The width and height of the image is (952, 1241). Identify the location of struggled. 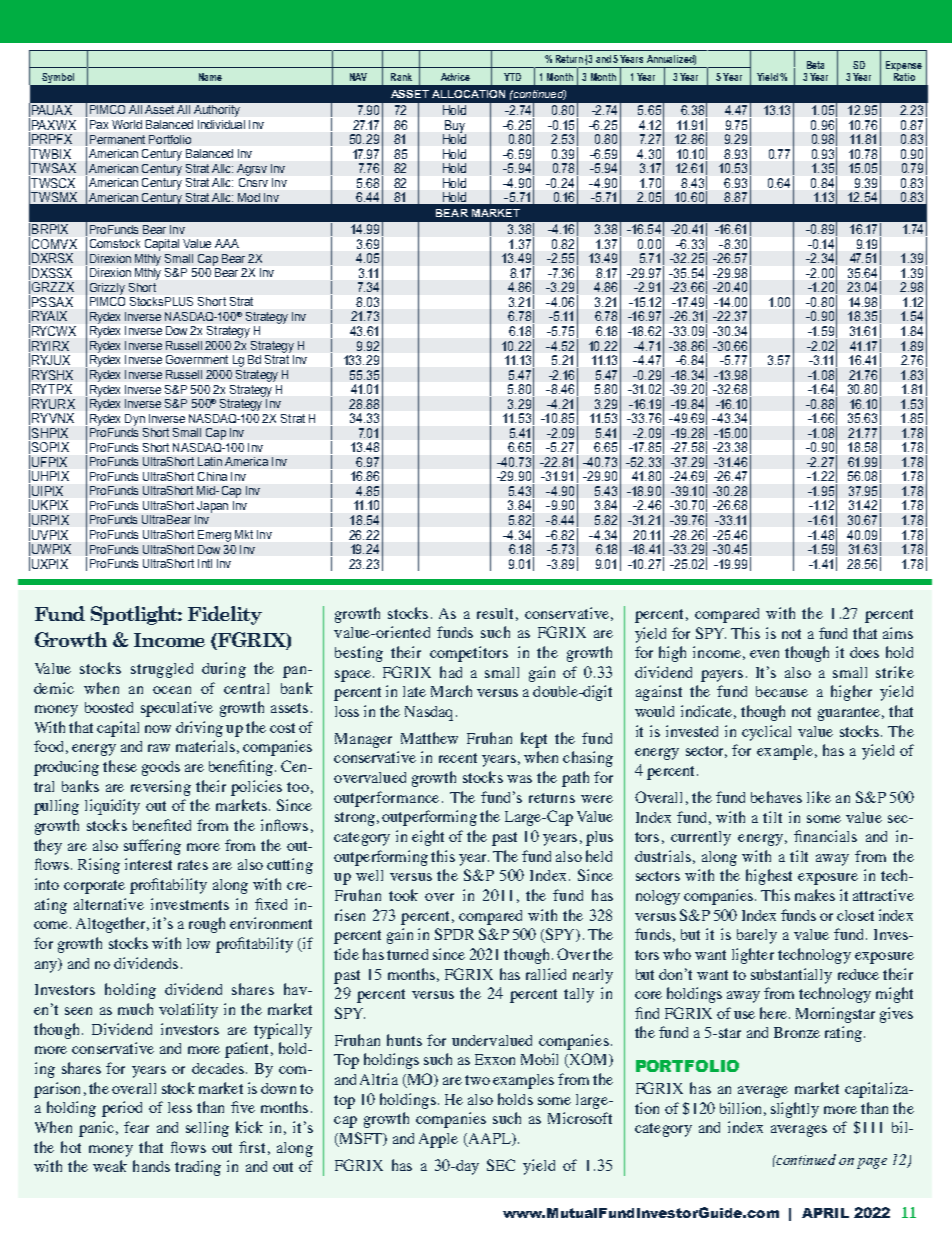
(162, 670).
